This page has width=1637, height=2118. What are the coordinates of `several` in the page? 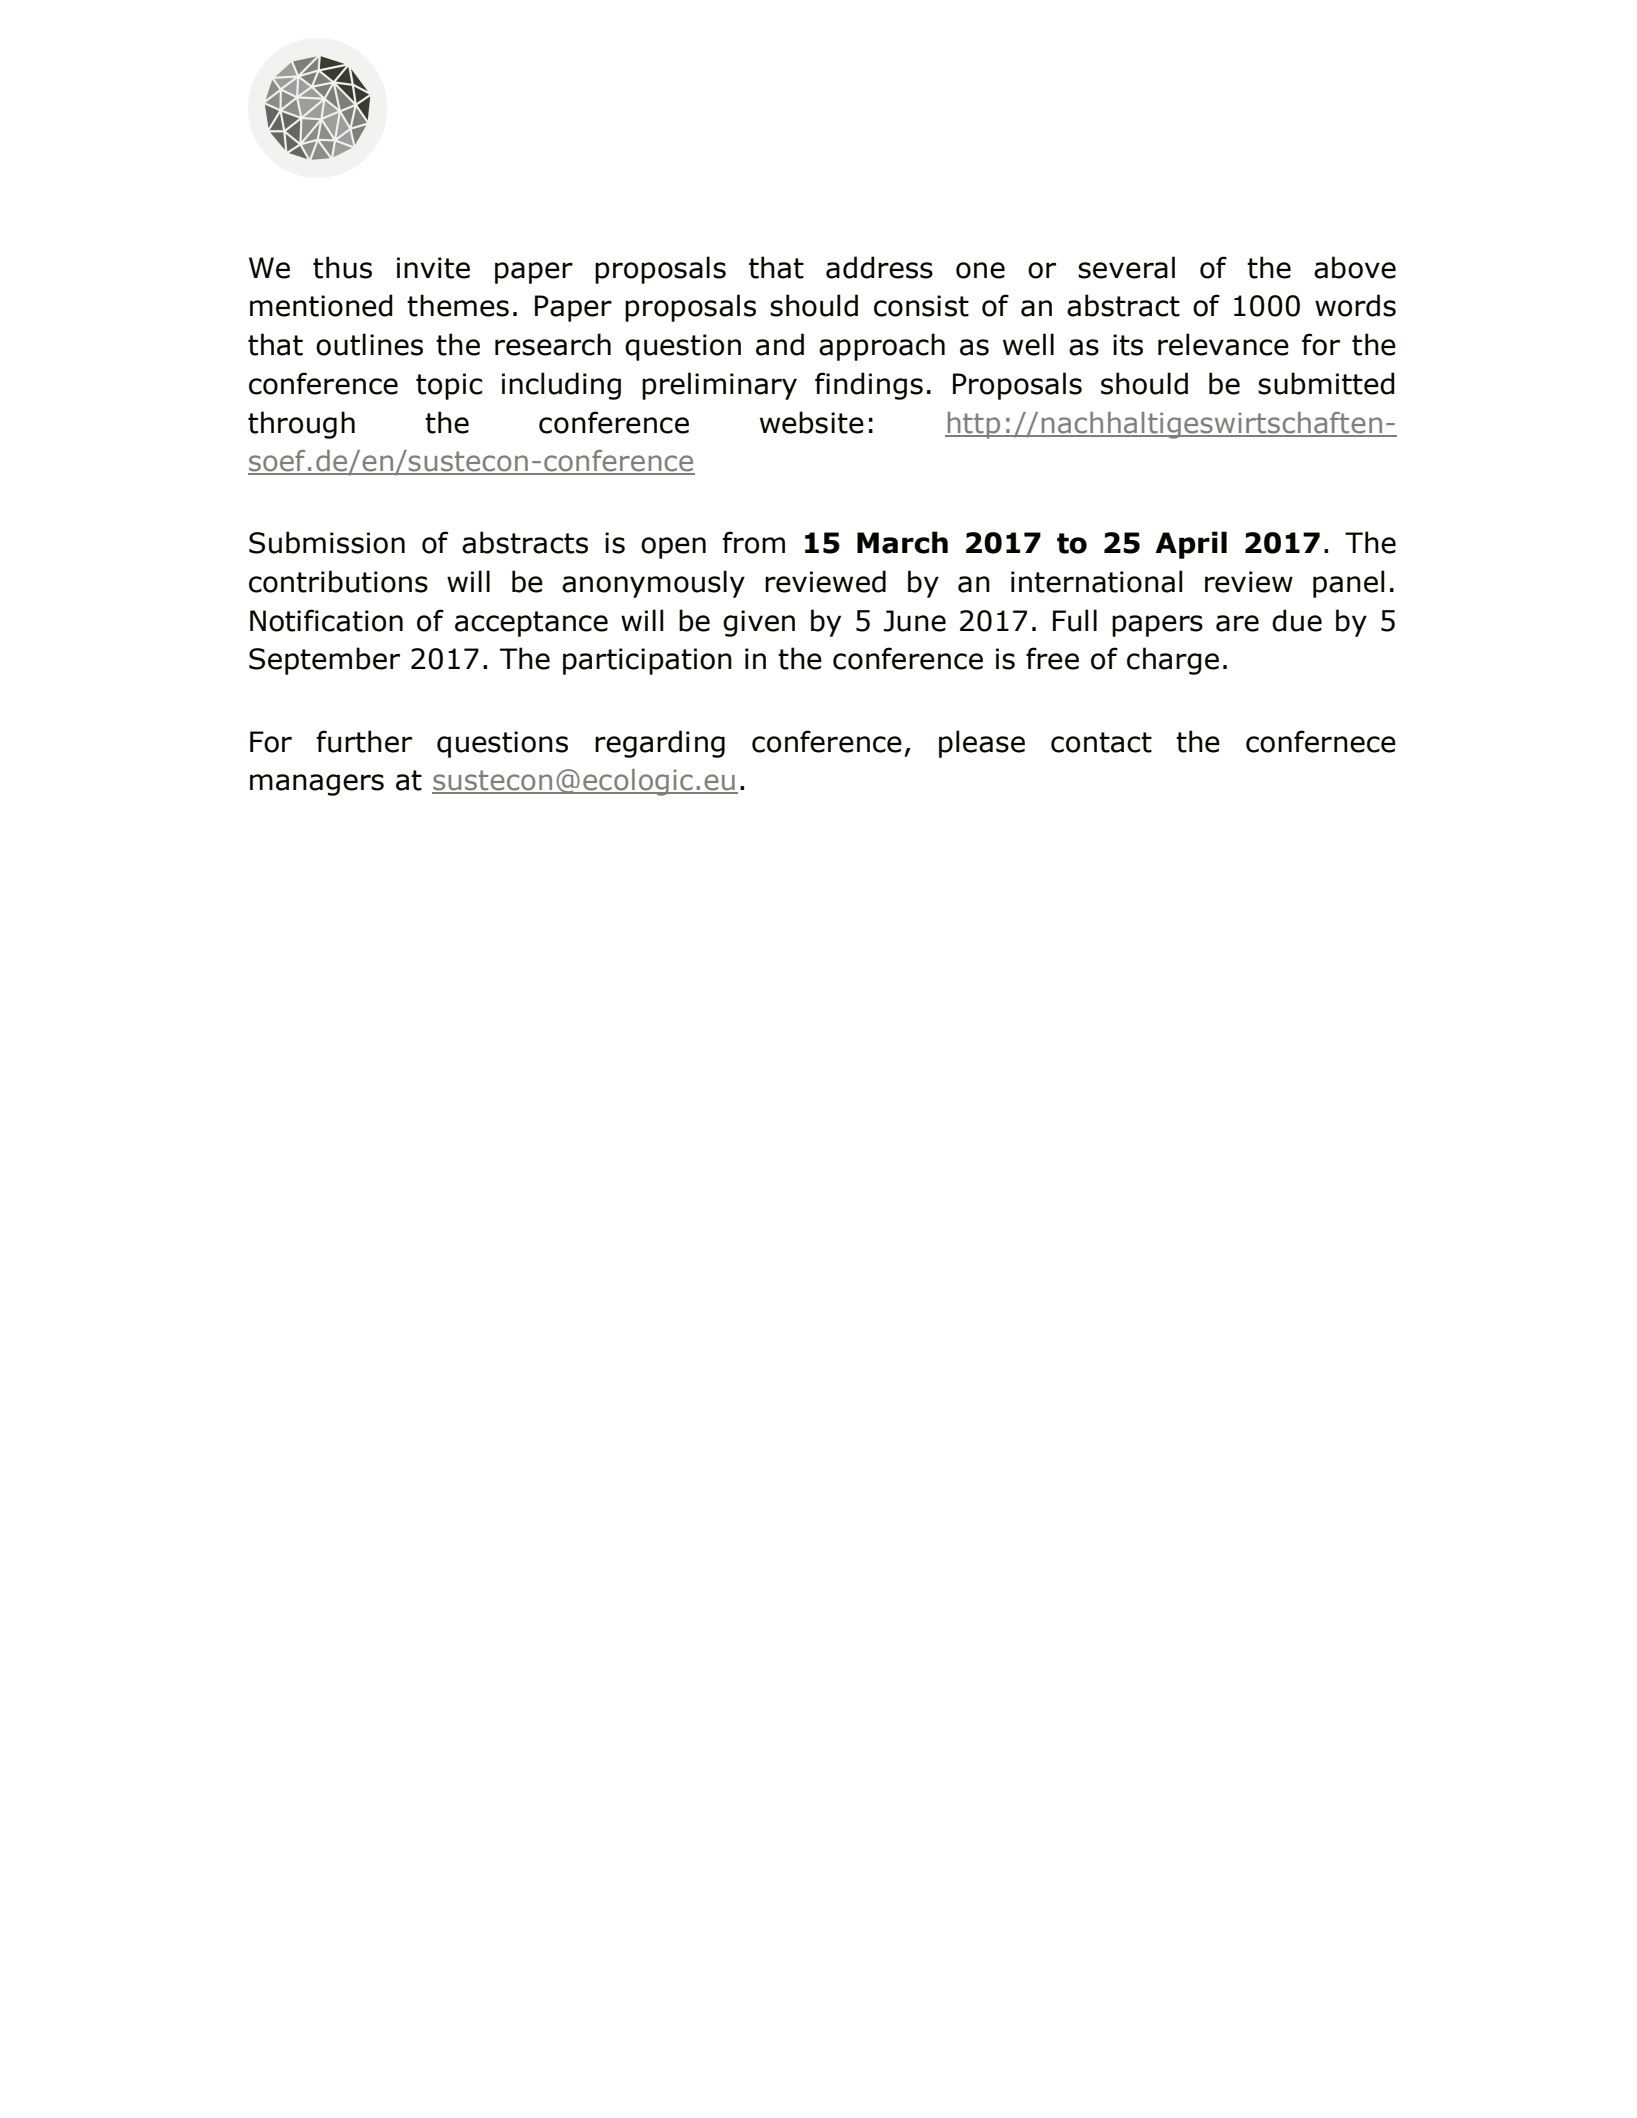 It's located at (1126, 267).
